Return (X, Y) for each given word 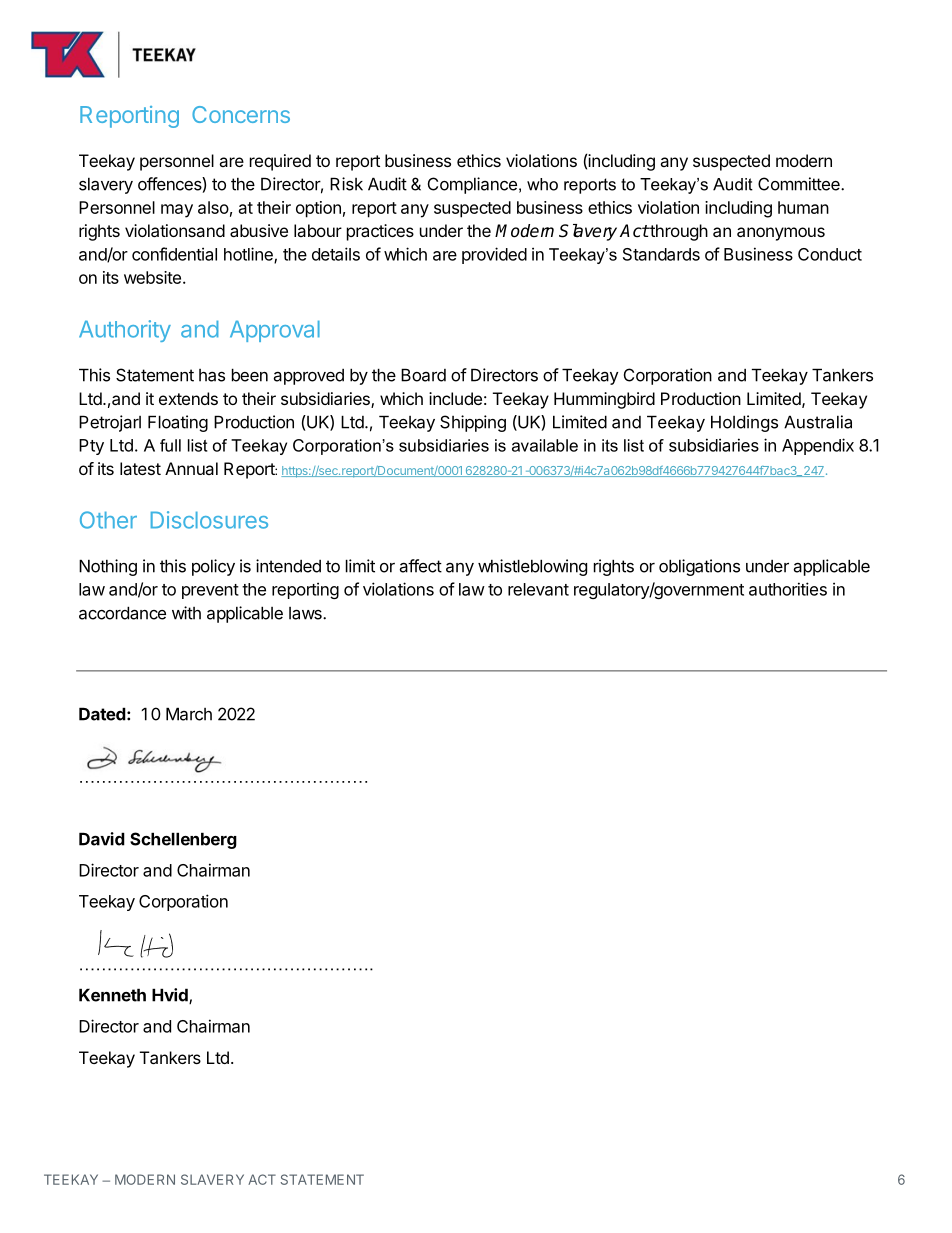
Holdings (744, 423)
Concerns (241, 114)
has (212, 375)
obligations (699, 567)
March (189, 714)
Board (423, 375)
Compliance (472, 185)
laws (306, 613)
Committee (800, 184)
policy (213, 567)
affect (421, 566)
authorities (788, 589)
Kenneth (112, 995)
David (102, 839)
